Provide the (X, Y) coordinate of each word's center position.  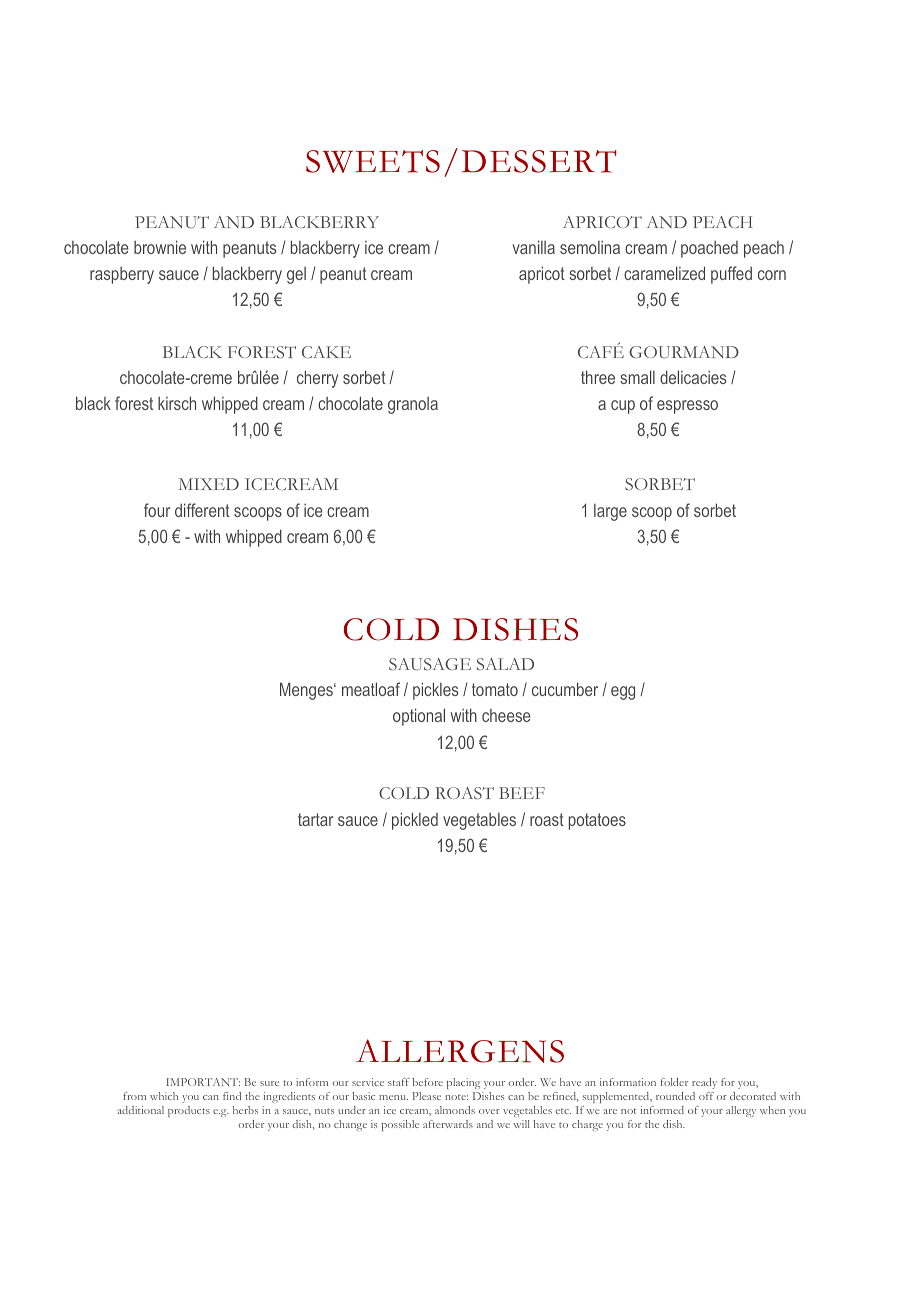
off (706, 1096)
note (456, 1097)
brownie (160, 247)
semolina (590, 247)
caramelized (664, 273)
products (189, 1111)
